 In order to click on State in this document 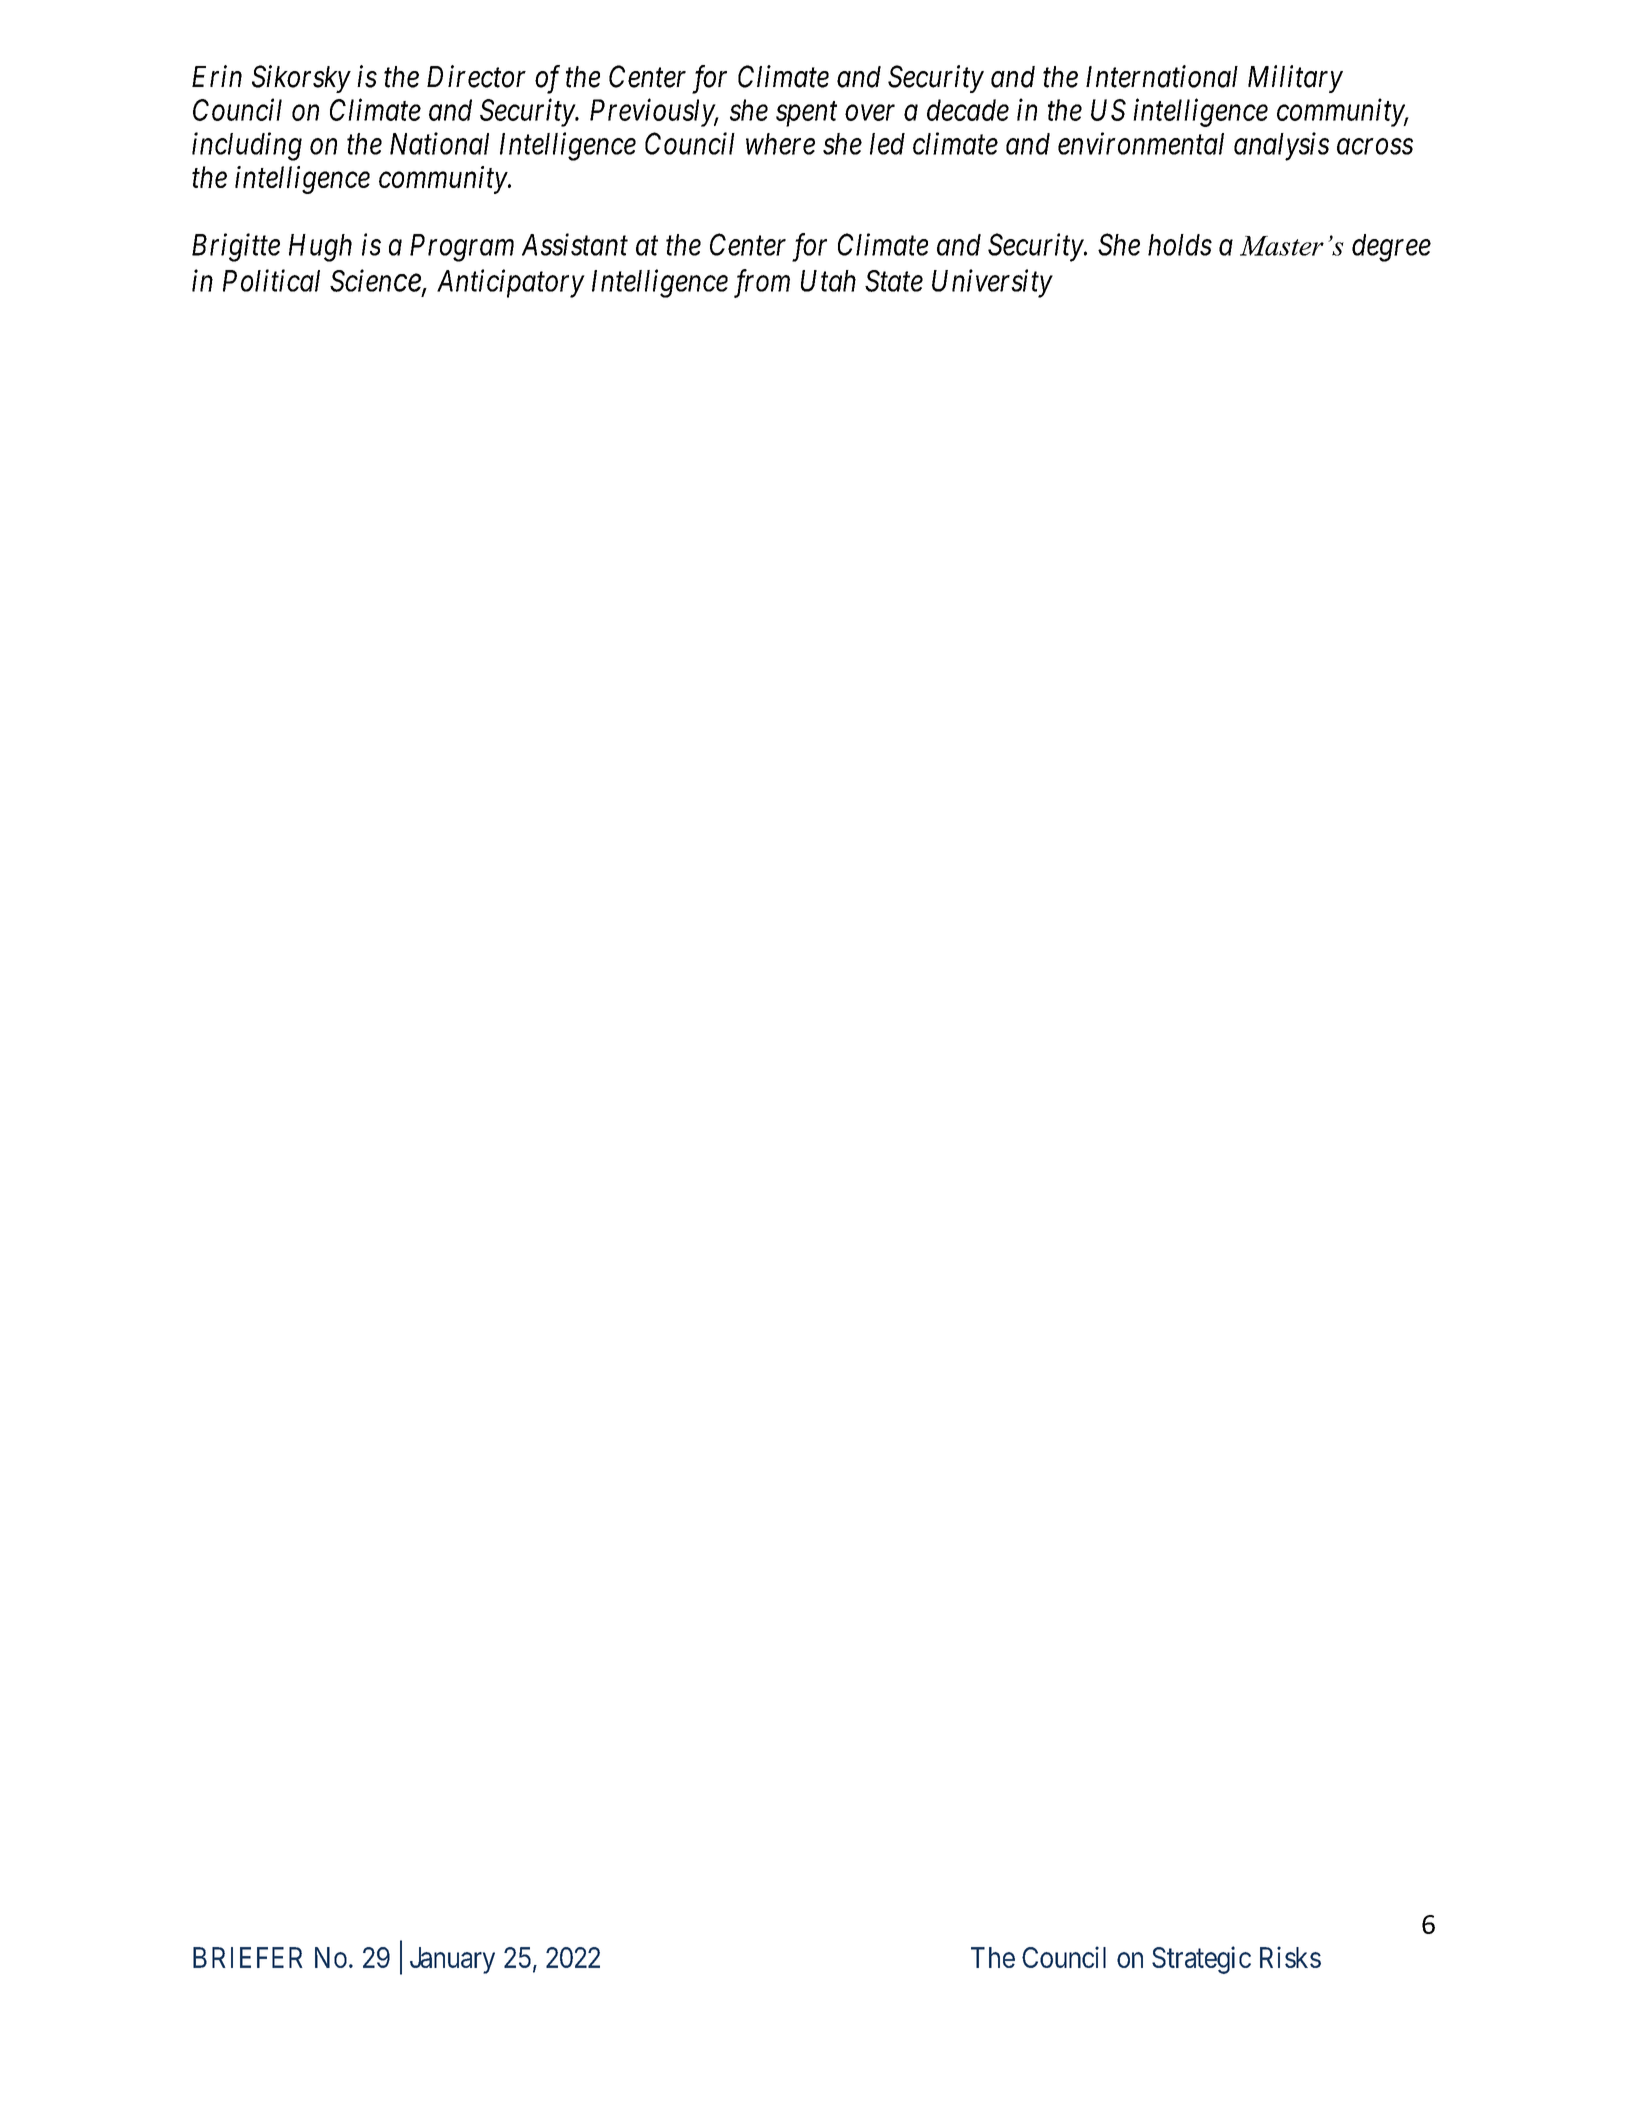, I will do `click(894, 281)`.
